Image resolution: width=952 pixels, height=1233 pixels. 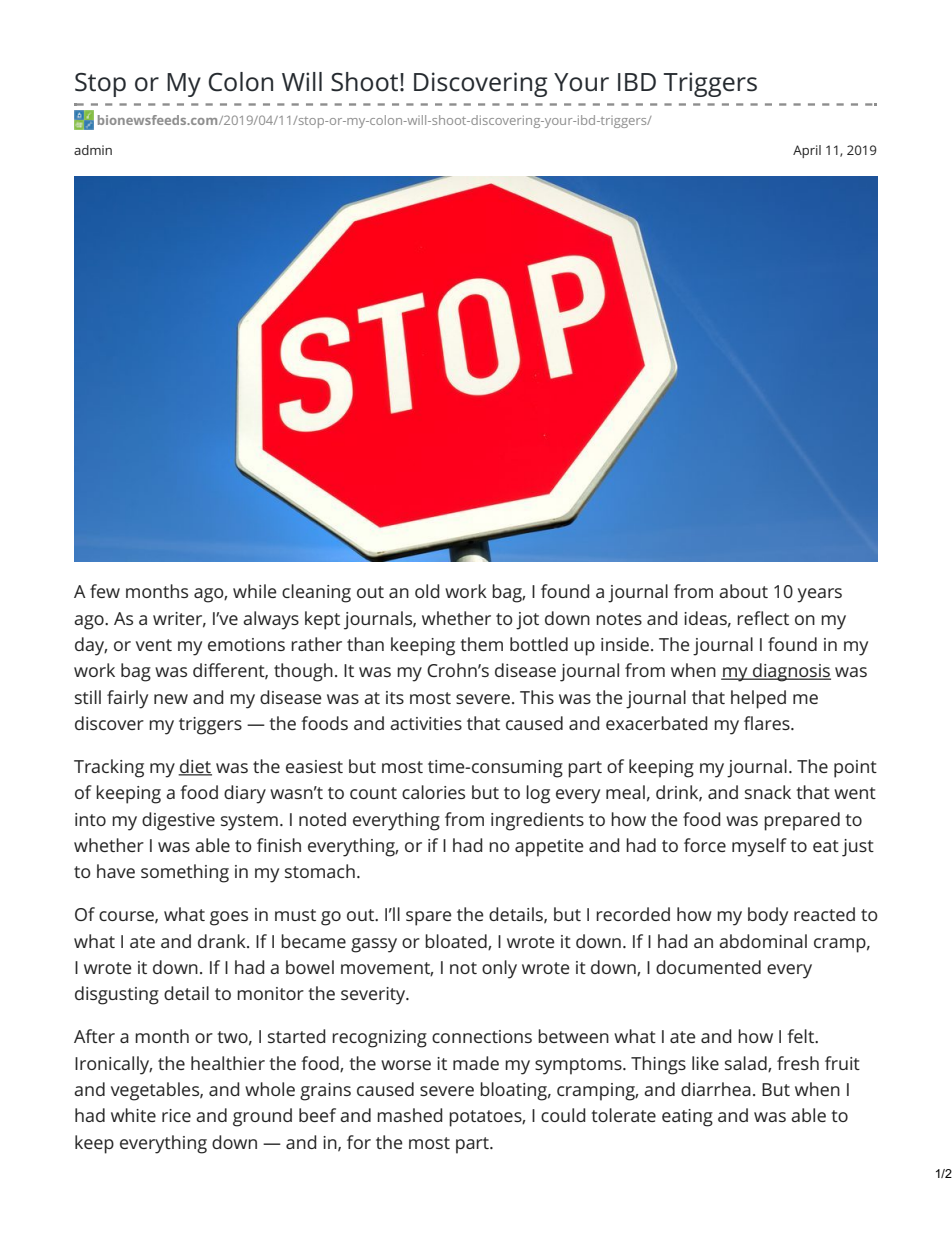 I want to click on rice, so click(x=176, y=1115).
